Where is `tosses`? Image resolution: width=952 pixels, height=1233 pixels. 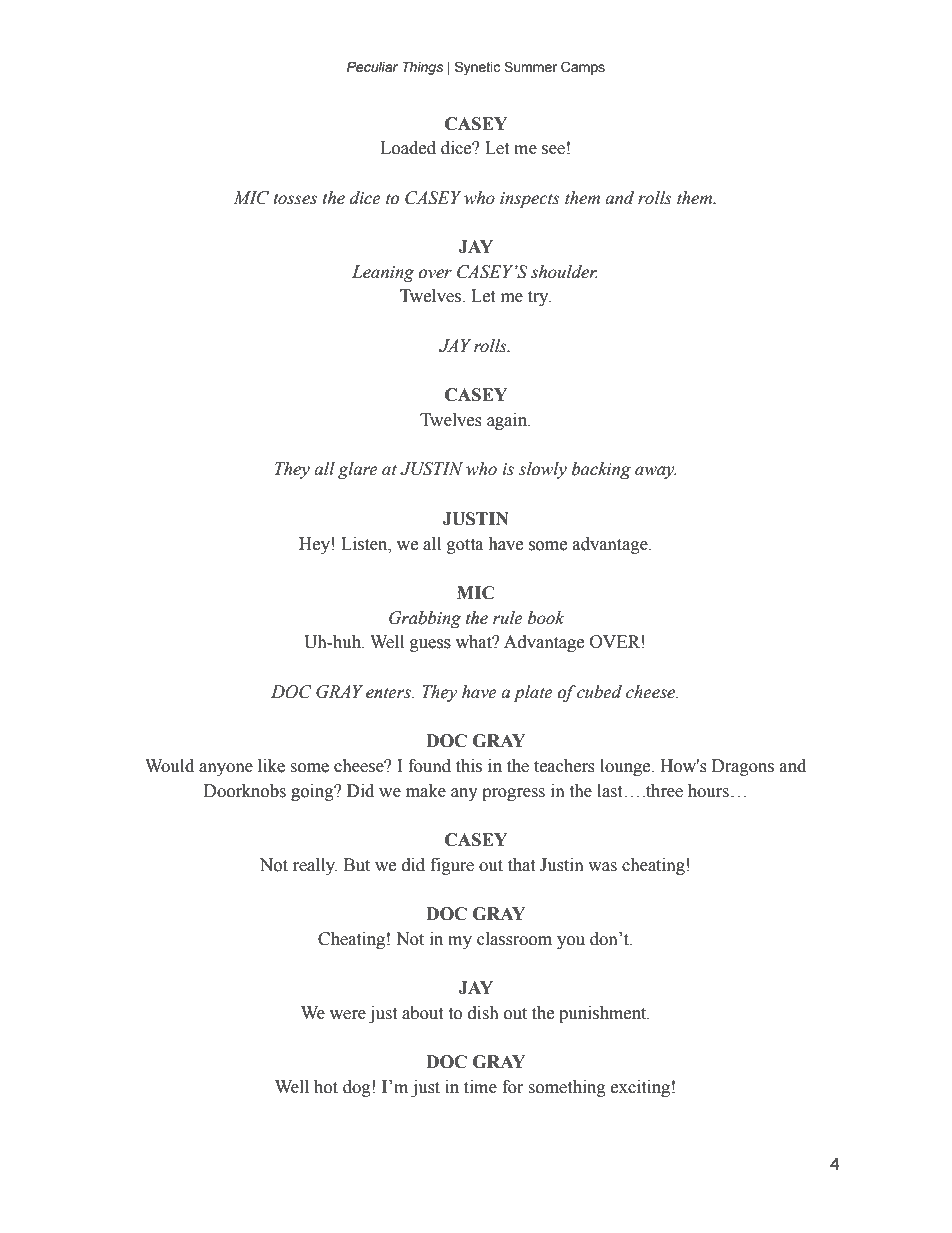 tosses is located at coordinates (295, 199).
